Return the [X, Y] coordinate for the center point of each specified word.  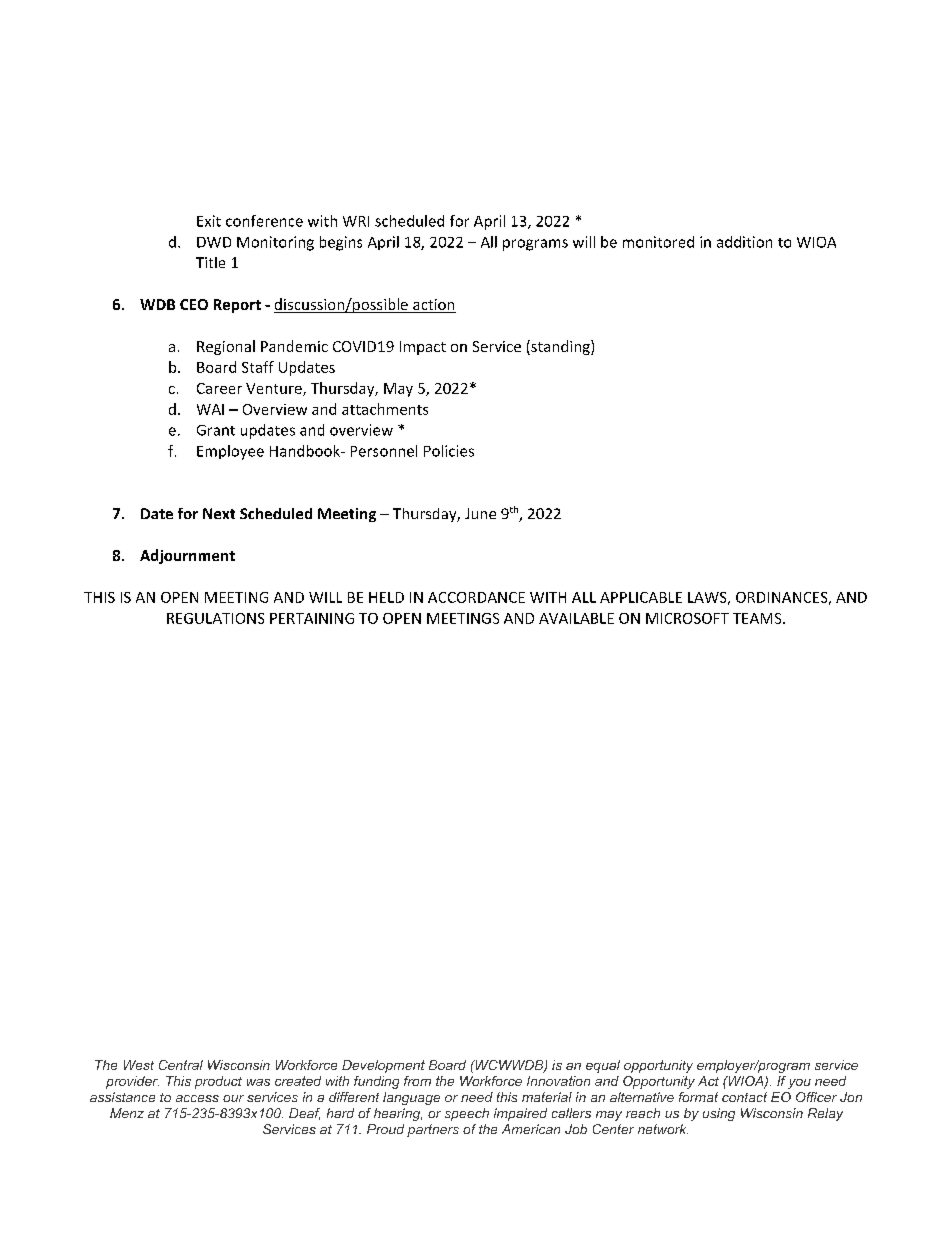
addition [744, 242]
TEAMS [758, 618]
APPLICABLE [641, 597]
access [197, 1098]
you [799, 1084]
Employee [230, 452]
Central [181, 1065]
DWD [214, 242]
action [433, 306]
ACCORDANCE [476, 597]
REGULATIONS [215, 618]
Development [383, 1066]
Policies [449, 451]
